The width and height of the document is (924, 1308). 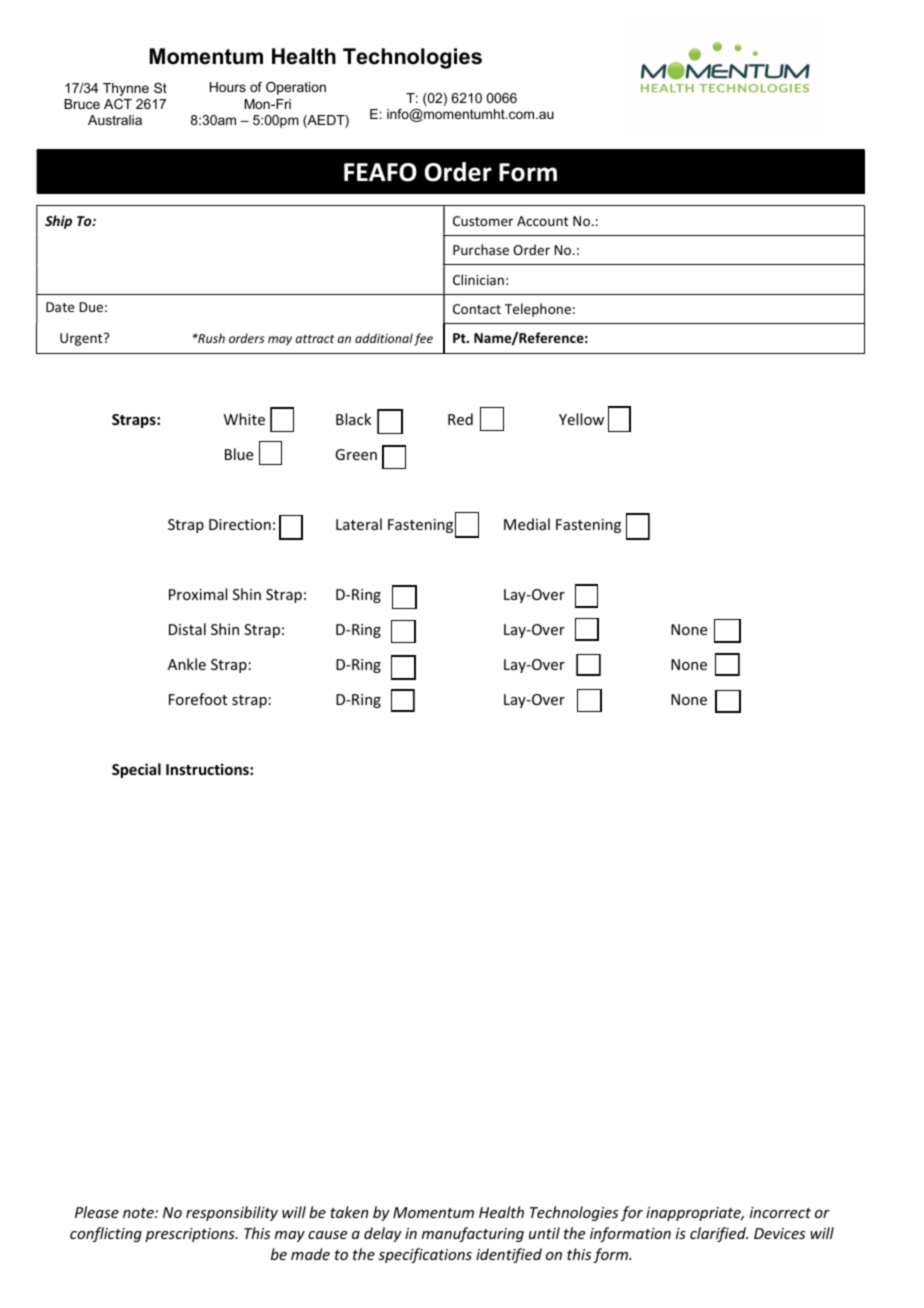 What do you see at coordinates (542, 221) in the document?
I see `Account` at bounding box center [542, 221].
